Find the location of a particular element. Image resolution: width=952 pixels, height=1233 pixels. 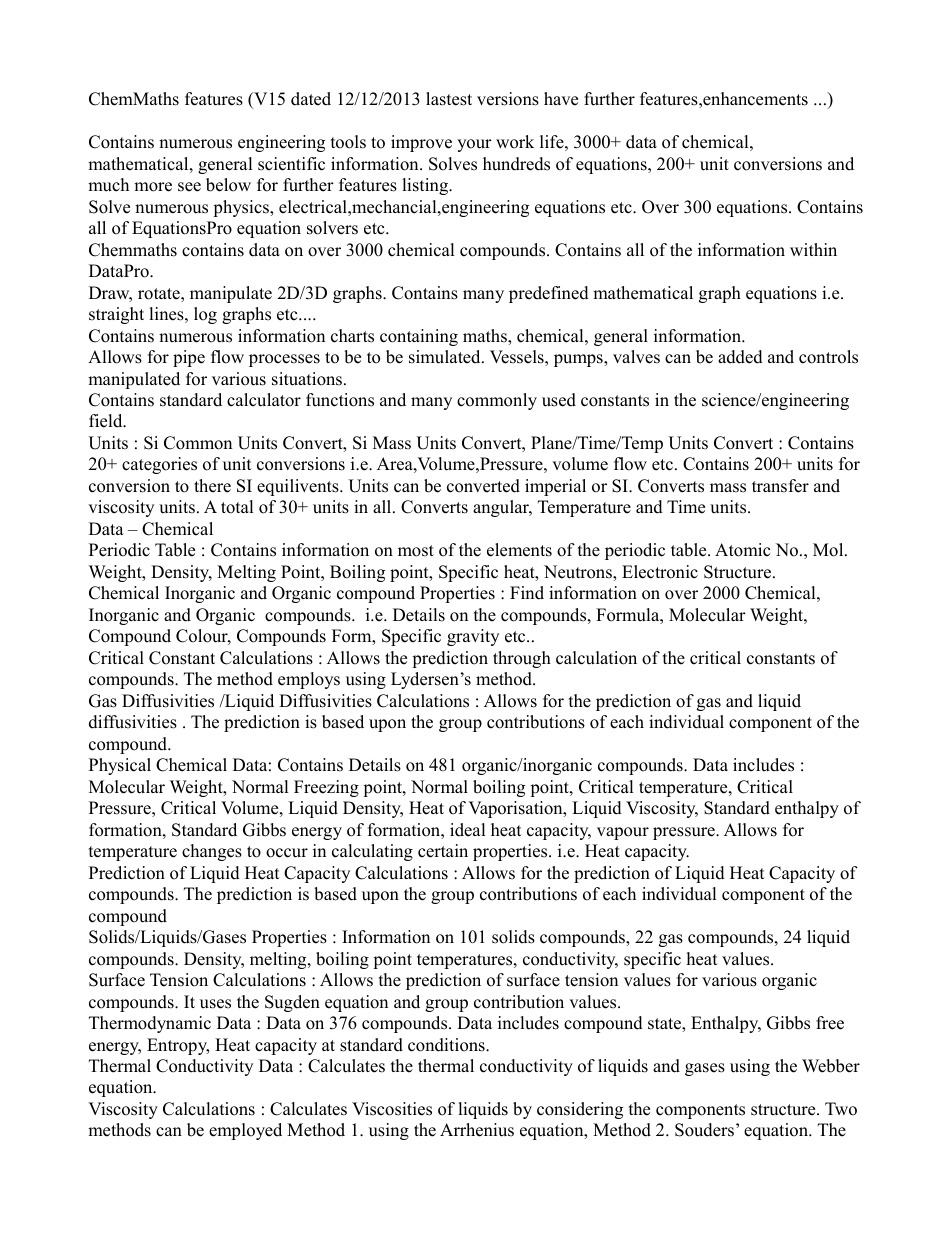

Arrhenius is located at coordinates (477, 1130).
